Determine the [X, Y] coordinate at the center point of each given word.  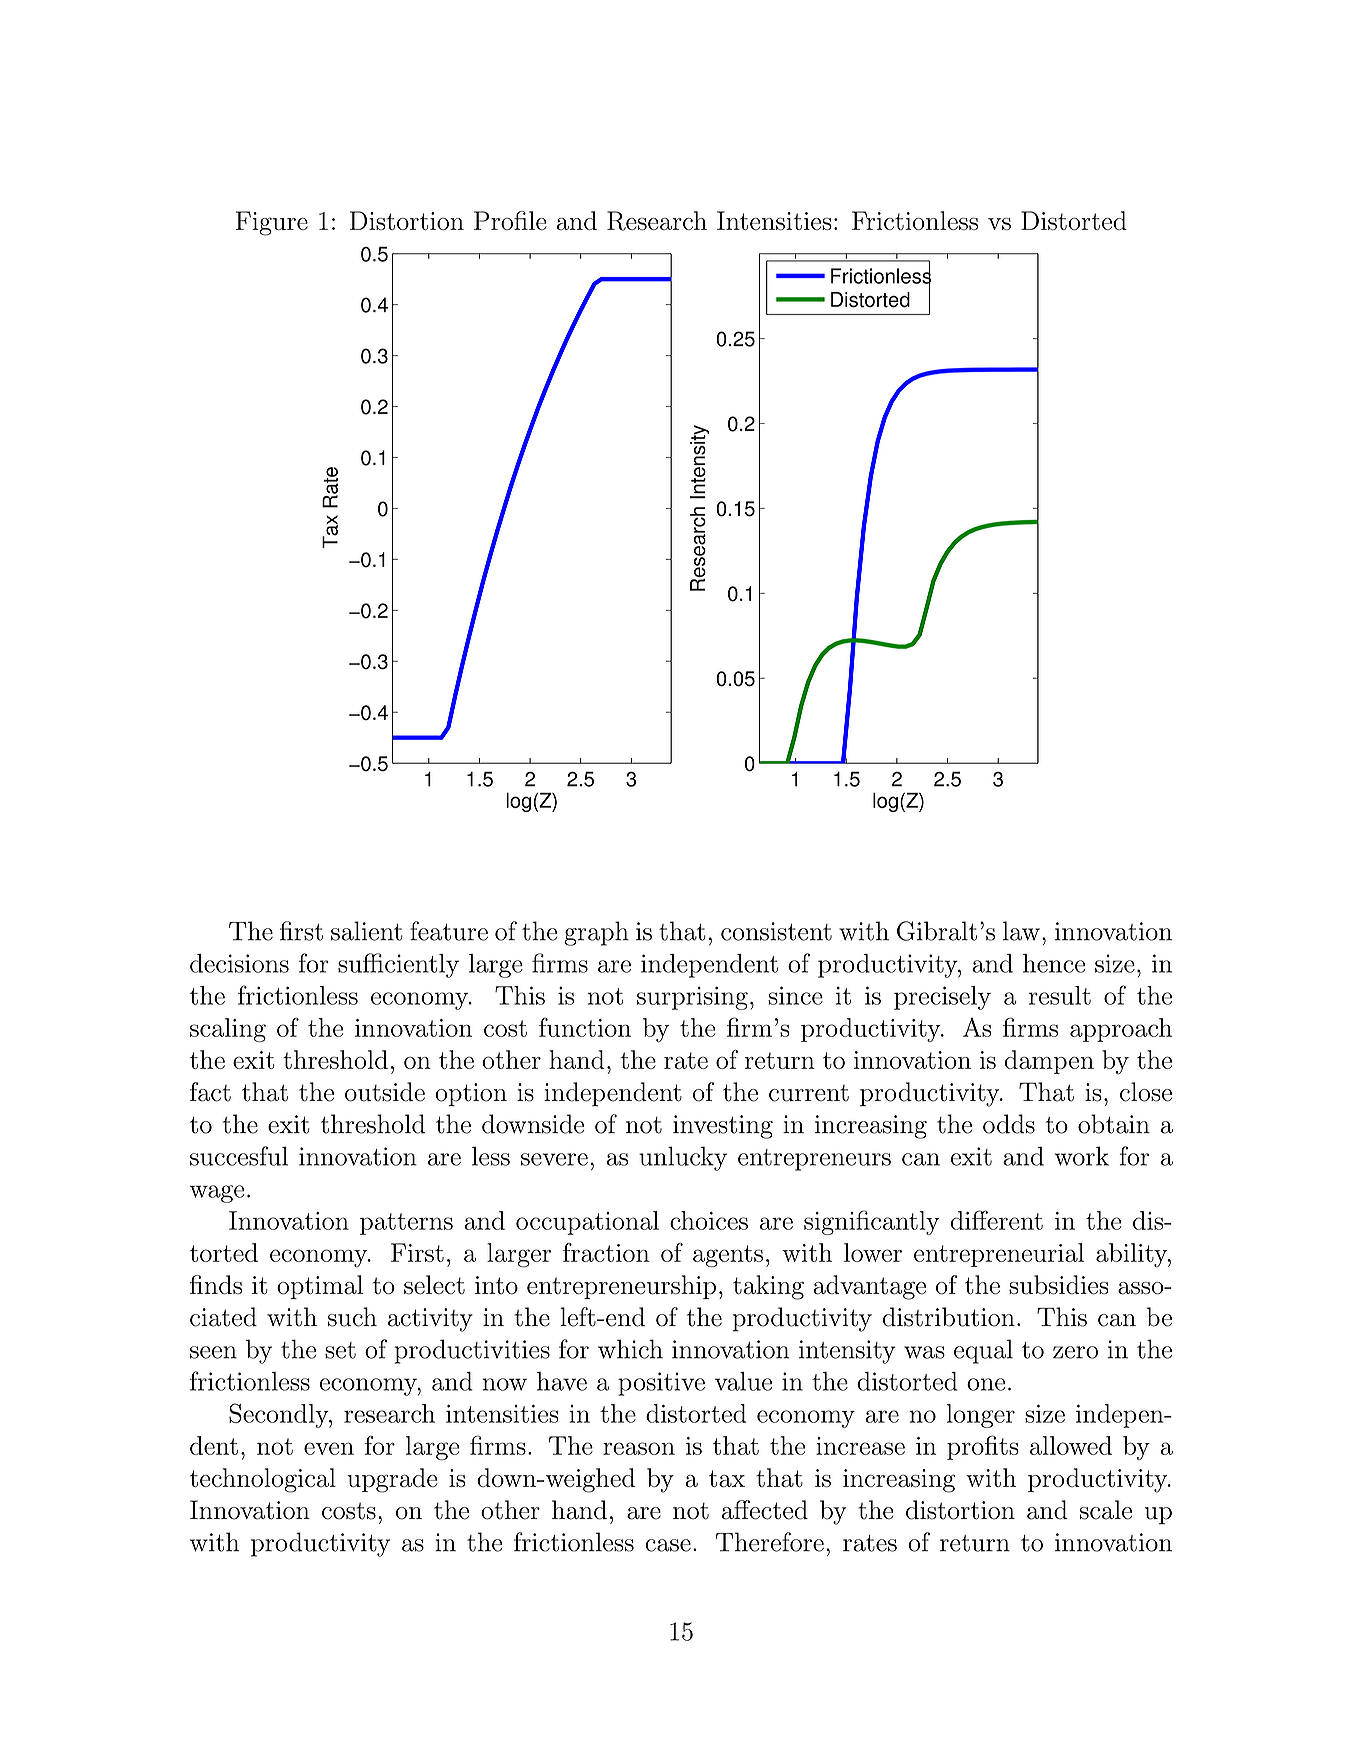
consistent [776, 931]
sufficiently [398, 965]
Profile [510, 220]
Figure [272, 223]
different [997, 1220]
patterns [406, 1224]
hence [1054, 963]
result [1060, 995]
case [668, 1545]
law [1021, 931]
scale [1106, 1510]
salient [367, 931]
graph [596, 933]
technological [263, 1480]
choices [709, 1220]
